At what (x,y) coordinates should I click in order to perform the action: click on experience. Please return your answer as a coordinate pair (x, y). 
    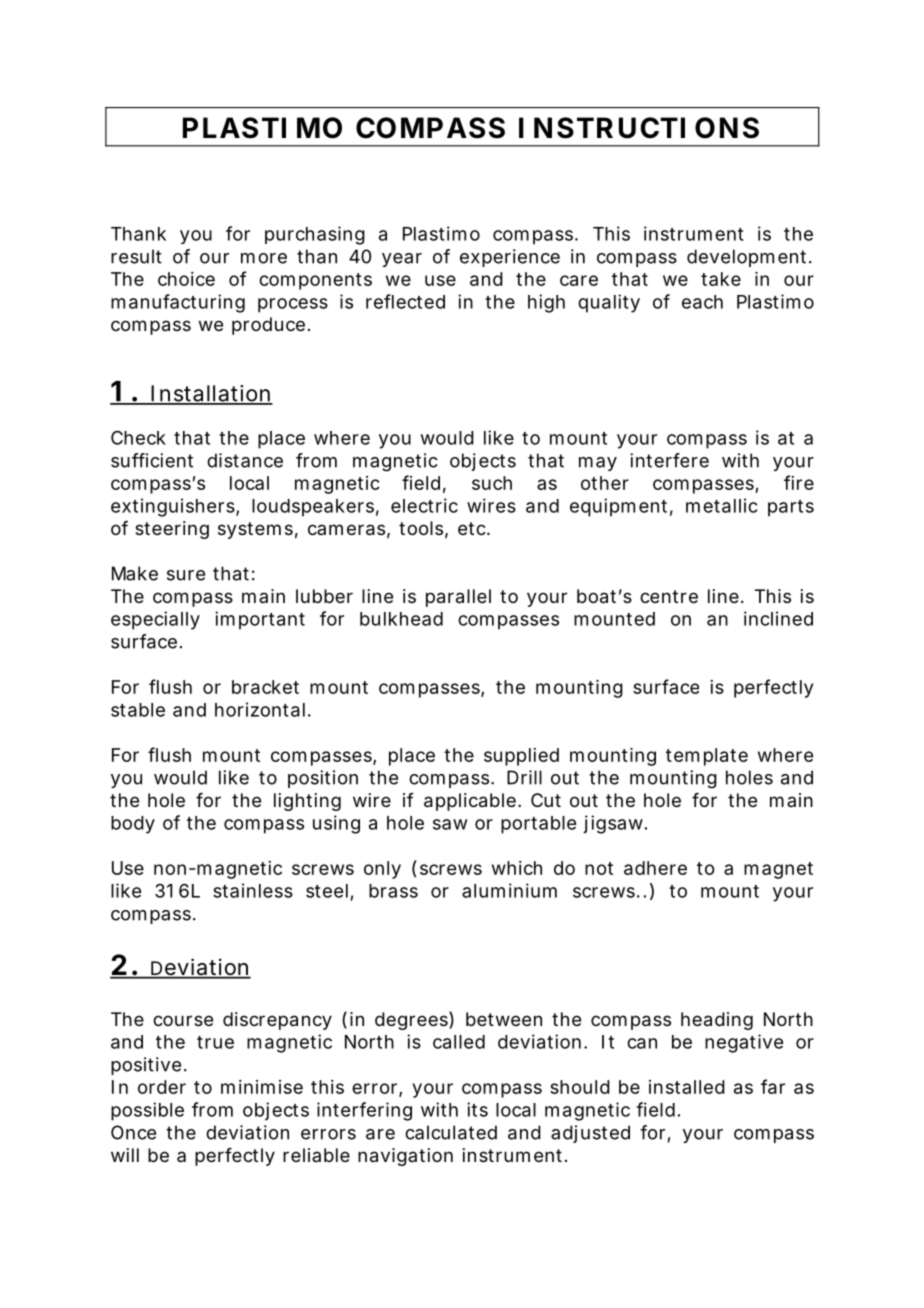
    Looking at the image, I should click on (510, 258).
